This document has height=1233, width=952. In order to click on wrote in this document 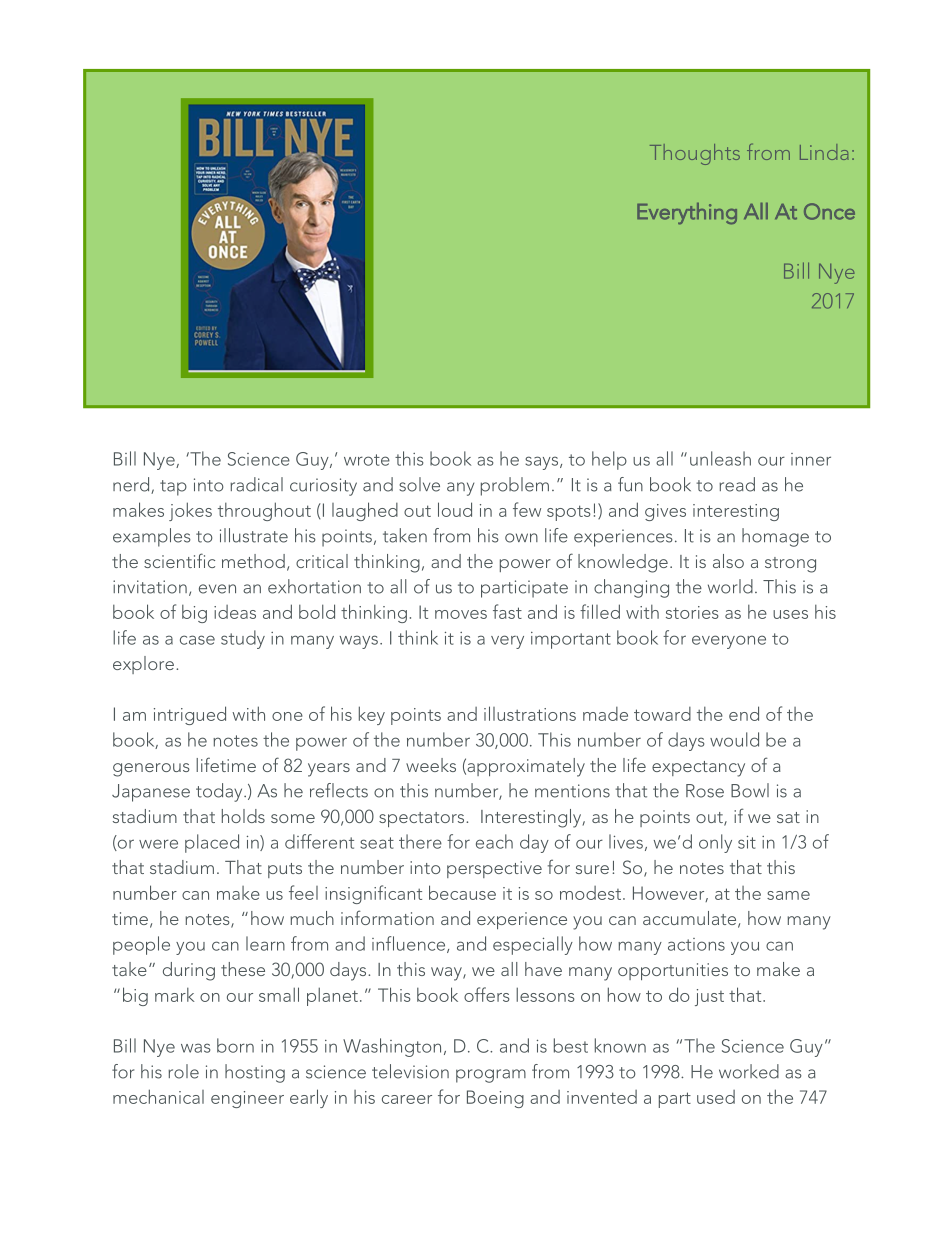, I will do `click(367, 460)`.
